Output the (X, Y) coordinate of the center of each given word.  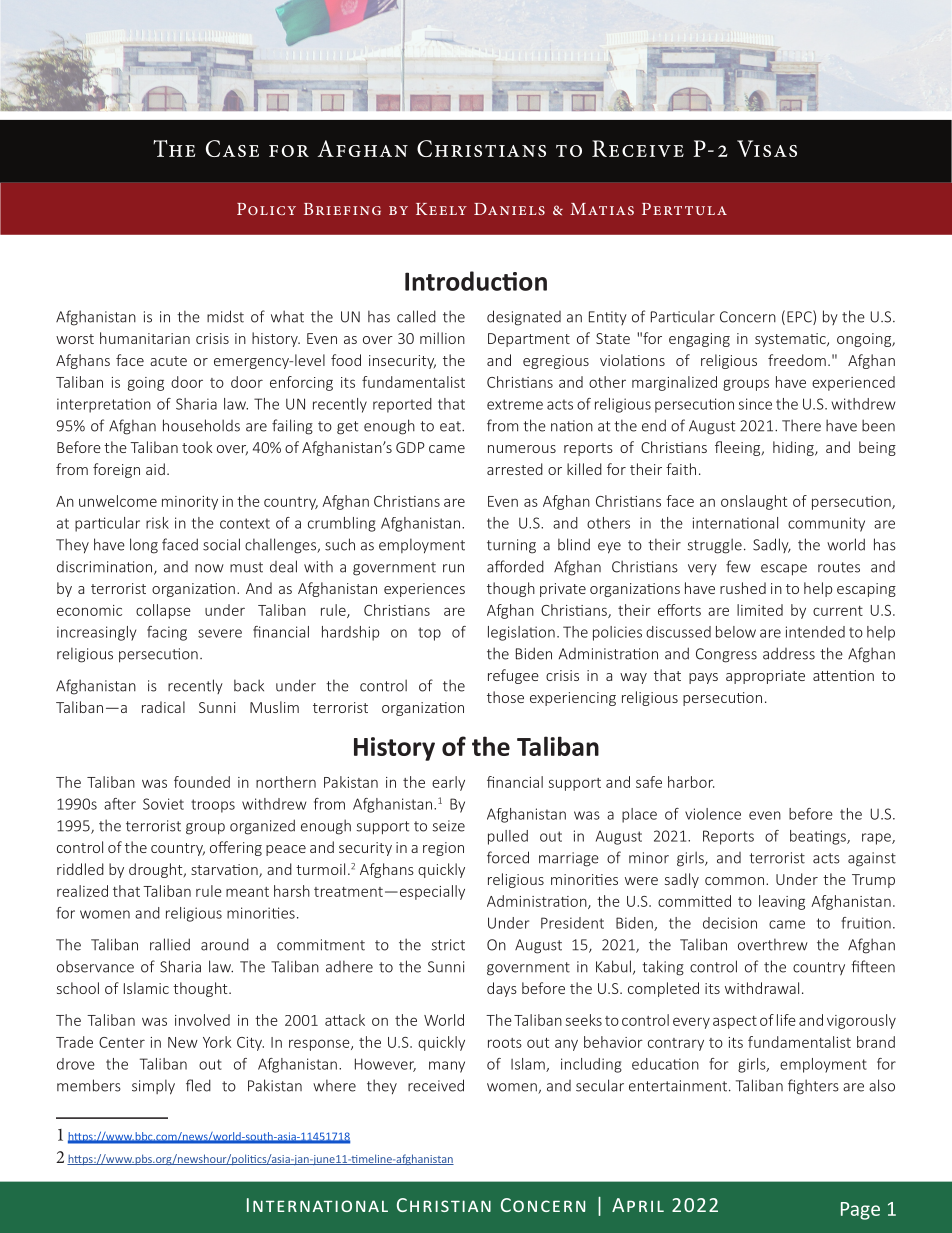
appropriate (765, 677)
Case (232, 148)
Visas (767, 148)
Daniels (509, 209)
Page (860, 1211)
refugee (513, 676)
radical (163, 707)
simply (153, 1087)
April (638, 1205)
